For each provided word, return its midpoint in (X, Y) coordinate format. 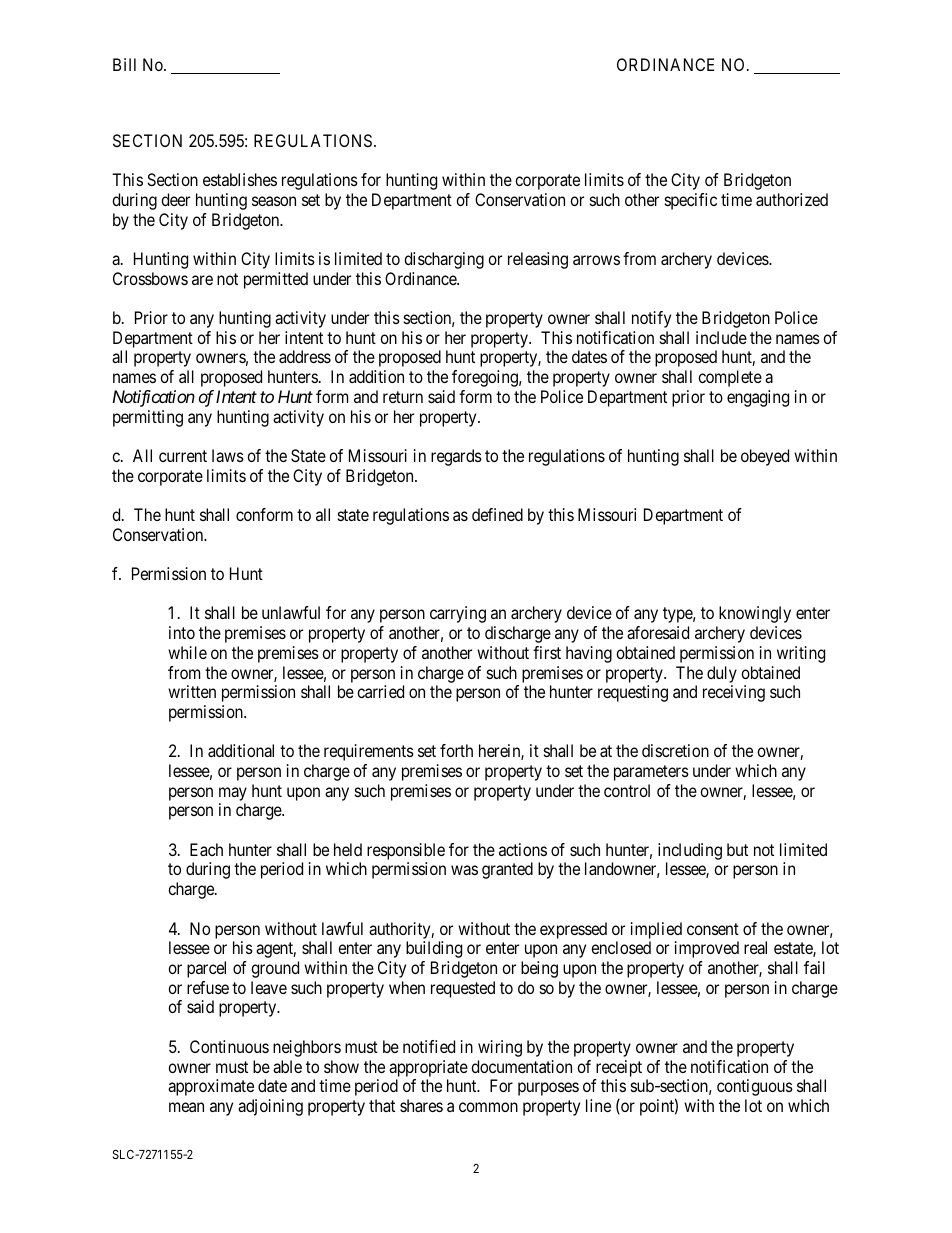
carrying (458, 614)
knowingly (755, 614)
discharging (444, 260)
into (182, 632)
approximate (211, 1087)
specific (691, 201)
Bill (124, 64)
